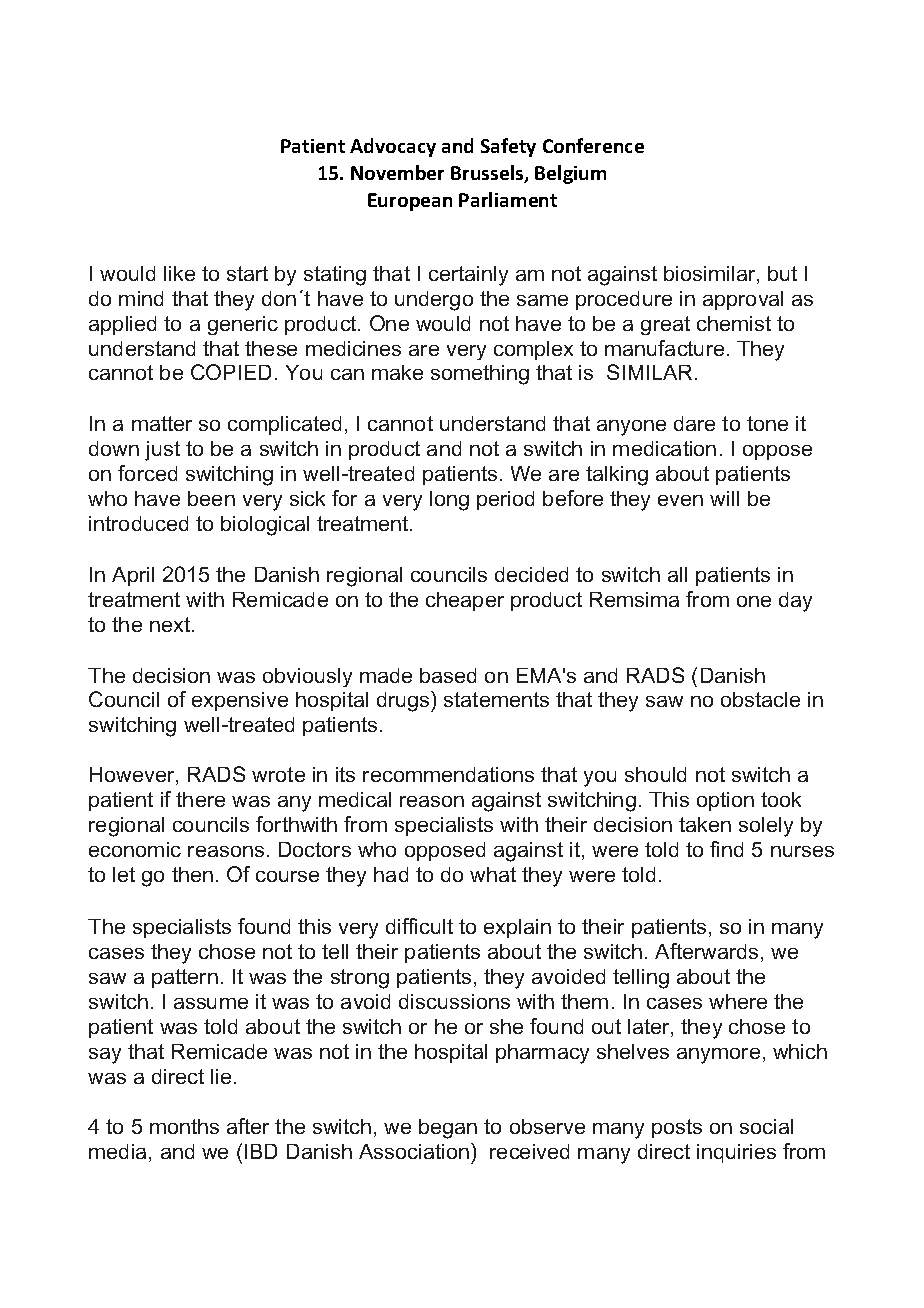 Image resolution: width=924 pixels, height=1308 pixels. What do you see at coordinates (760, 699) in the screenshot?
I see `obstacle` at bounding box center [760, 699].
